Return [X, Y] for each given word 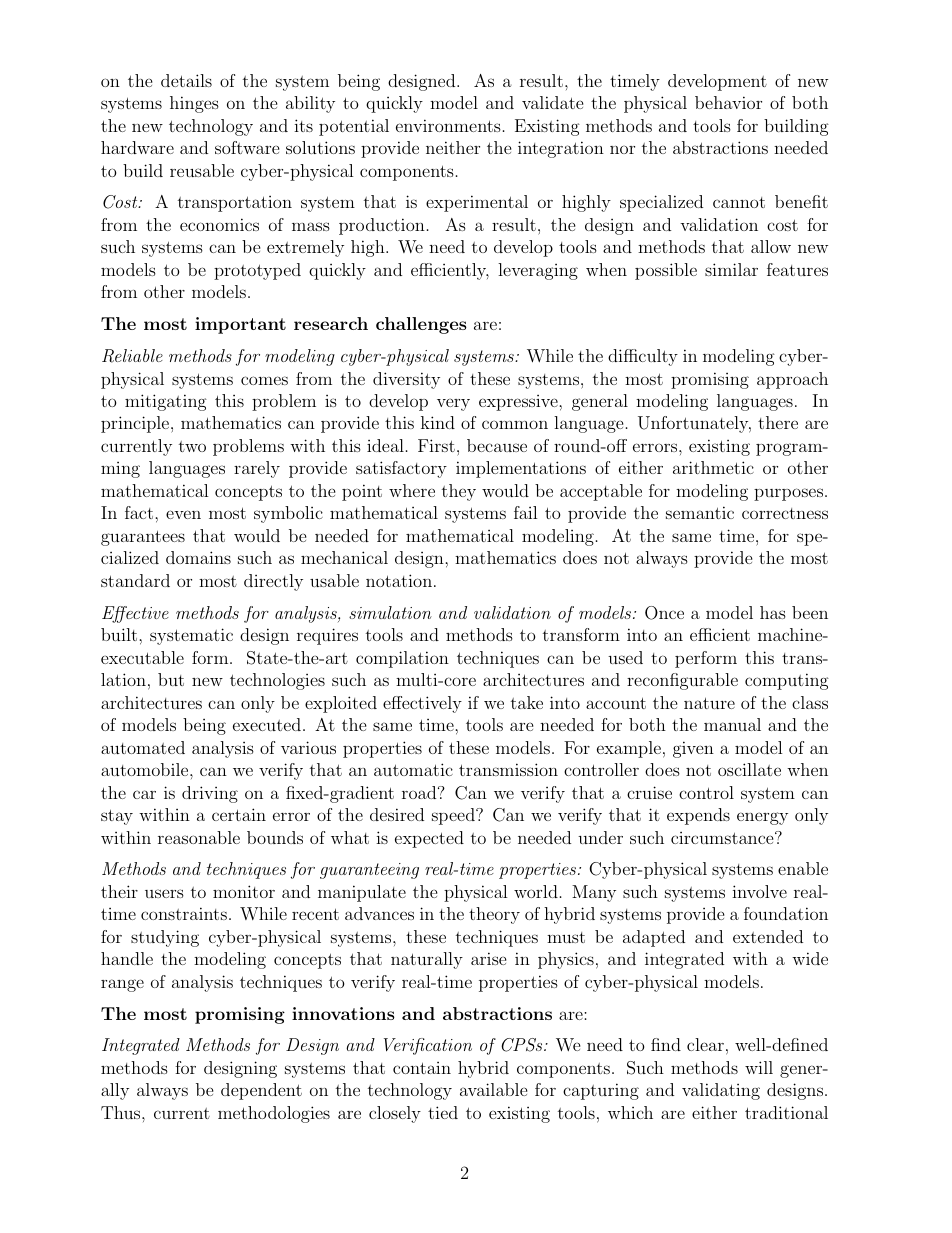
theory [494, 915]
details [186, 80]
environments [448, 125]
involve [759, 891]
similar [731, 269]
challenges [421, 325]
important [240, 325]
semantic [700, 512]
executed [268, 724]
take [527, 702]
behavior [728, 102]
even [183, 514]
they [459, 492]
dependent [261, 1091]
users [164, 893]
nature [709, 703]
